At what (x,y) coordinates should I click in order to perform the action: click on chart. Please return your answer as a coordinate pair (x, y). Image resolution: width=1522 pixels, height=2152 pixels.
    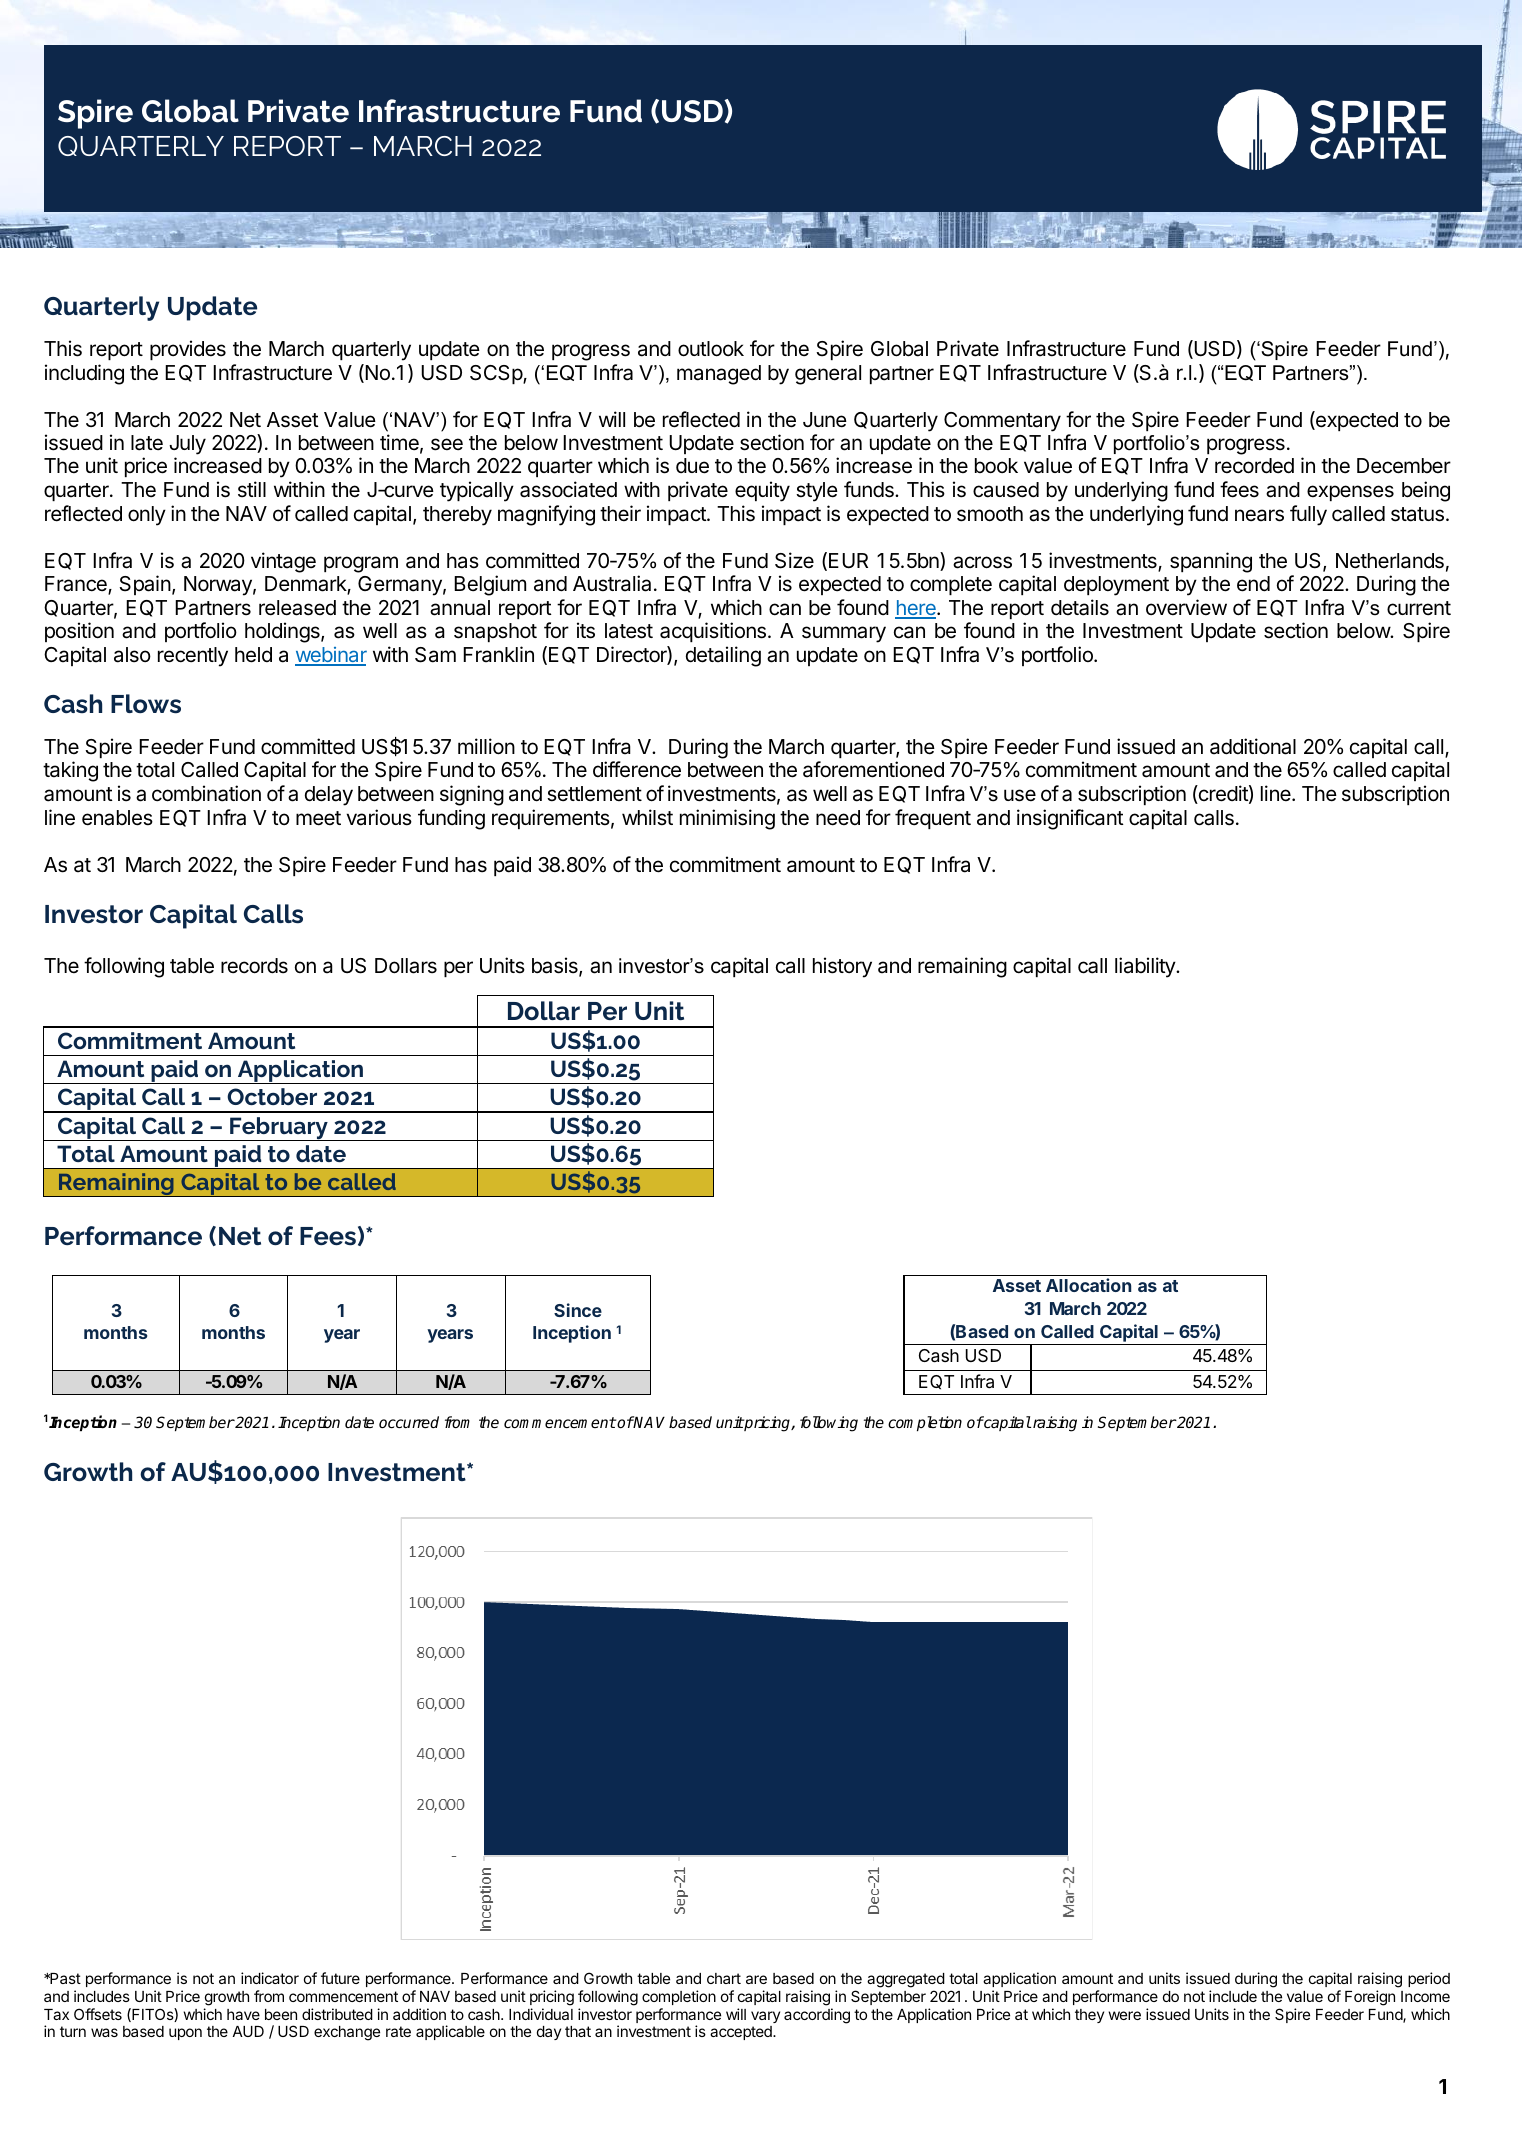
    Looking at the image, I should click on (724, 1978).
